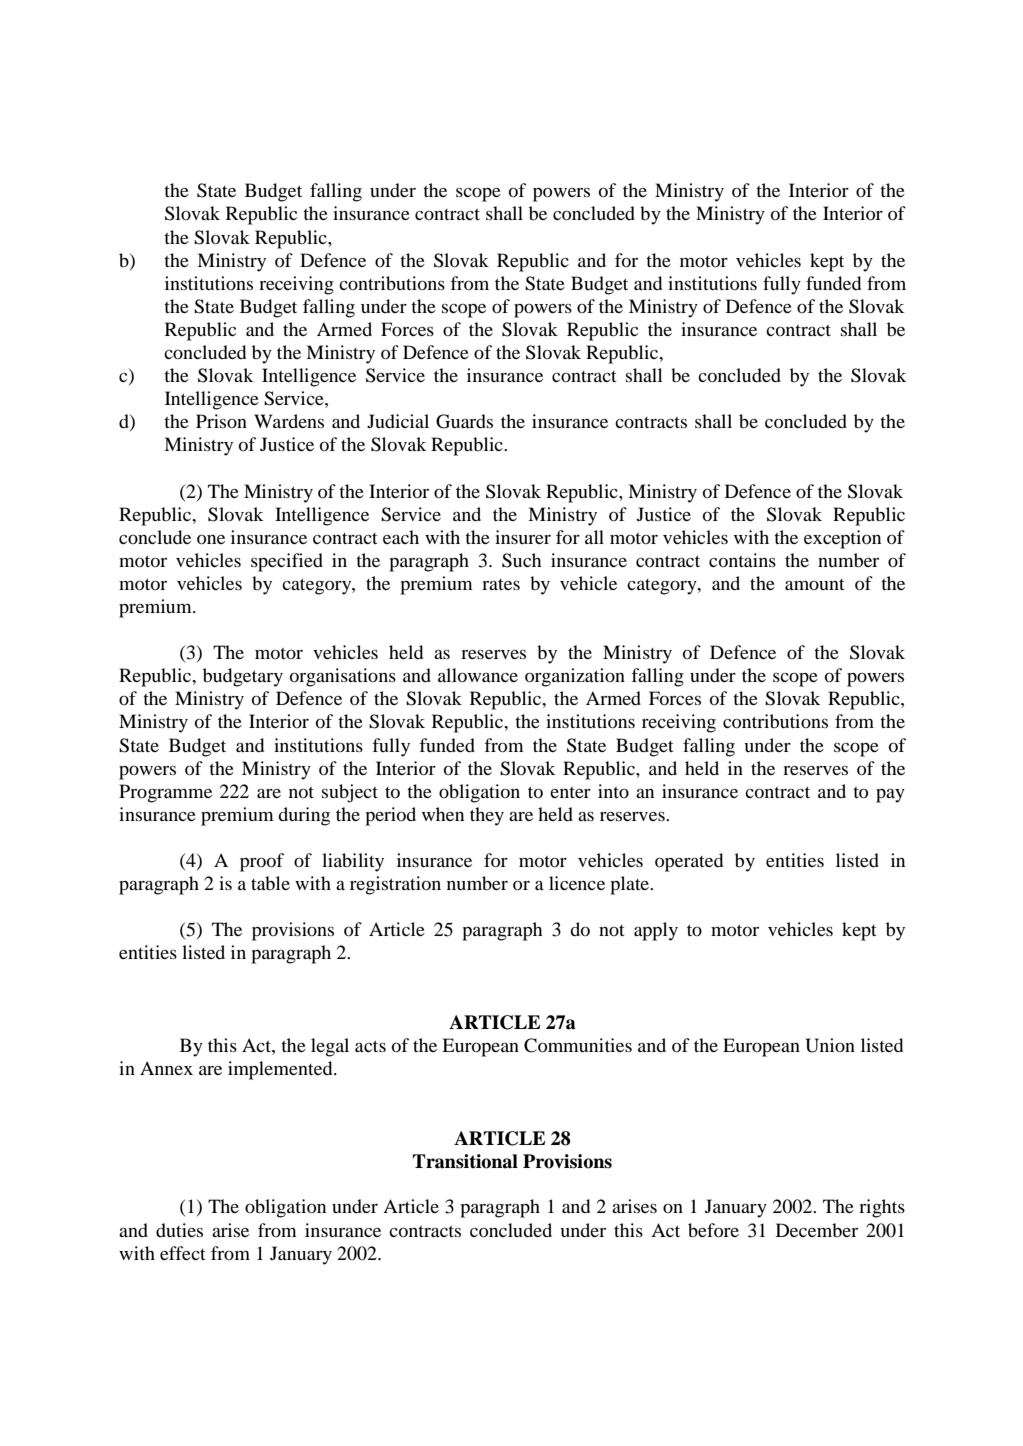 This screenshot has height=1446, width=1023. What do you see at coordinates (890, 795) in the screenshot?
I see `pay` at bounding box center [890, 795].
